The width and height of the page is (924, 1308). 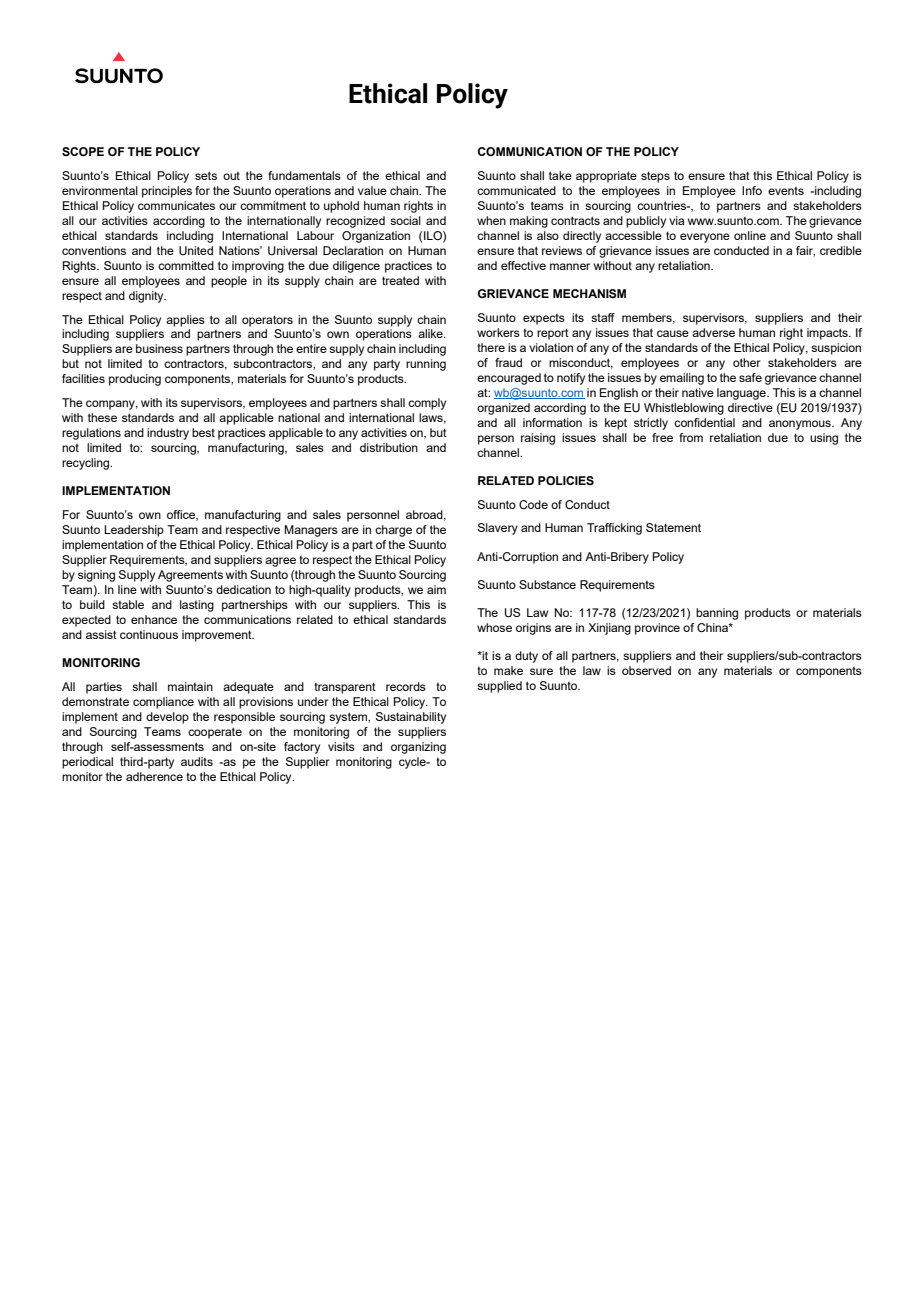 I want to click on from, so click(x=691, y=437).
